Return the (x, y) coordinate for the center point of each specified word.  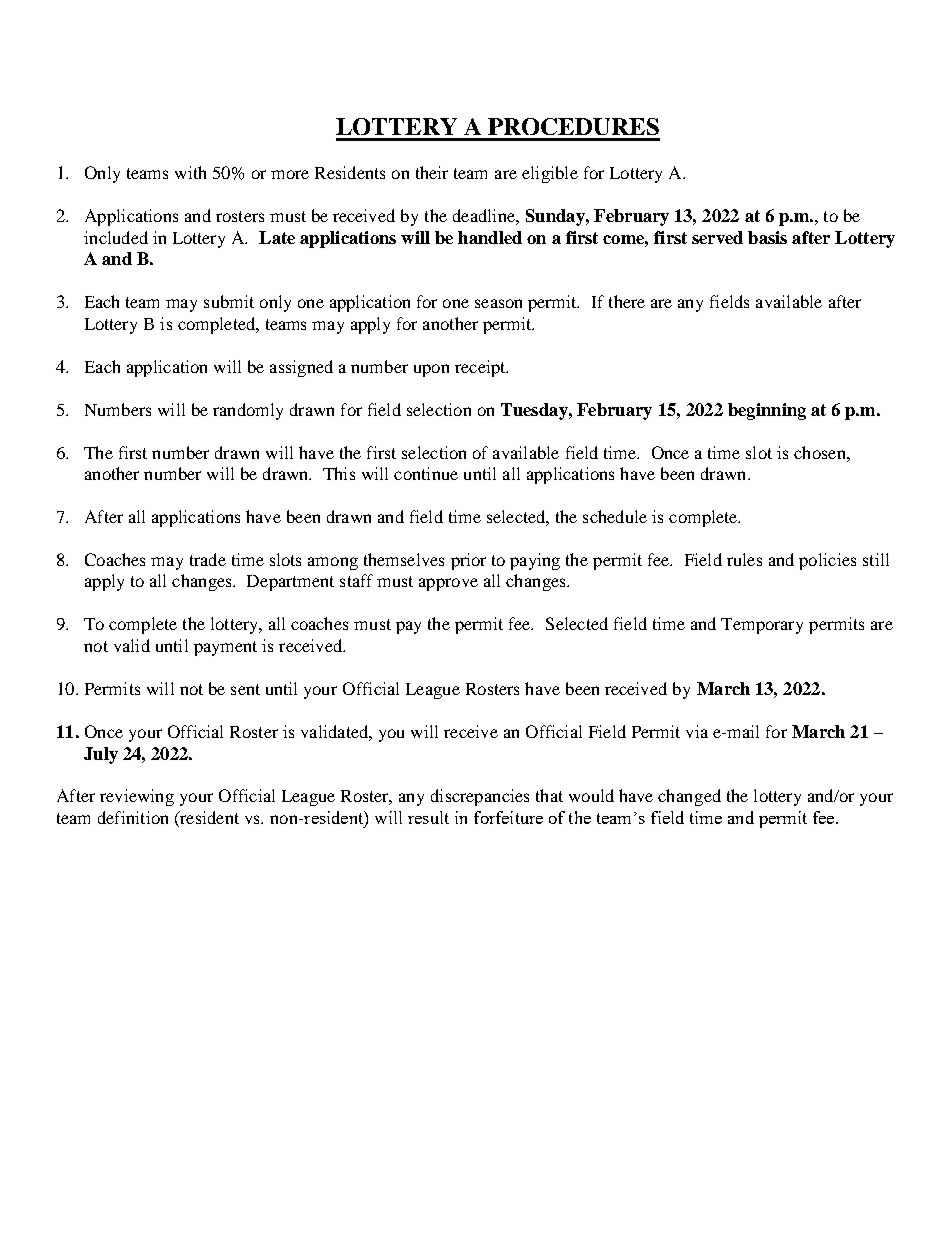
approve (448, 584)
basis (767, 237)
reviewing (137, 797)
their (432, 172)
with (190, 172)
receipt (481, 368)
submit (229, 301)
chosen (821, 452)
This (339, 473)
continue (426, 473)
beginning (767, 411)
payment (225, 648)
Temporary (762, 626)
